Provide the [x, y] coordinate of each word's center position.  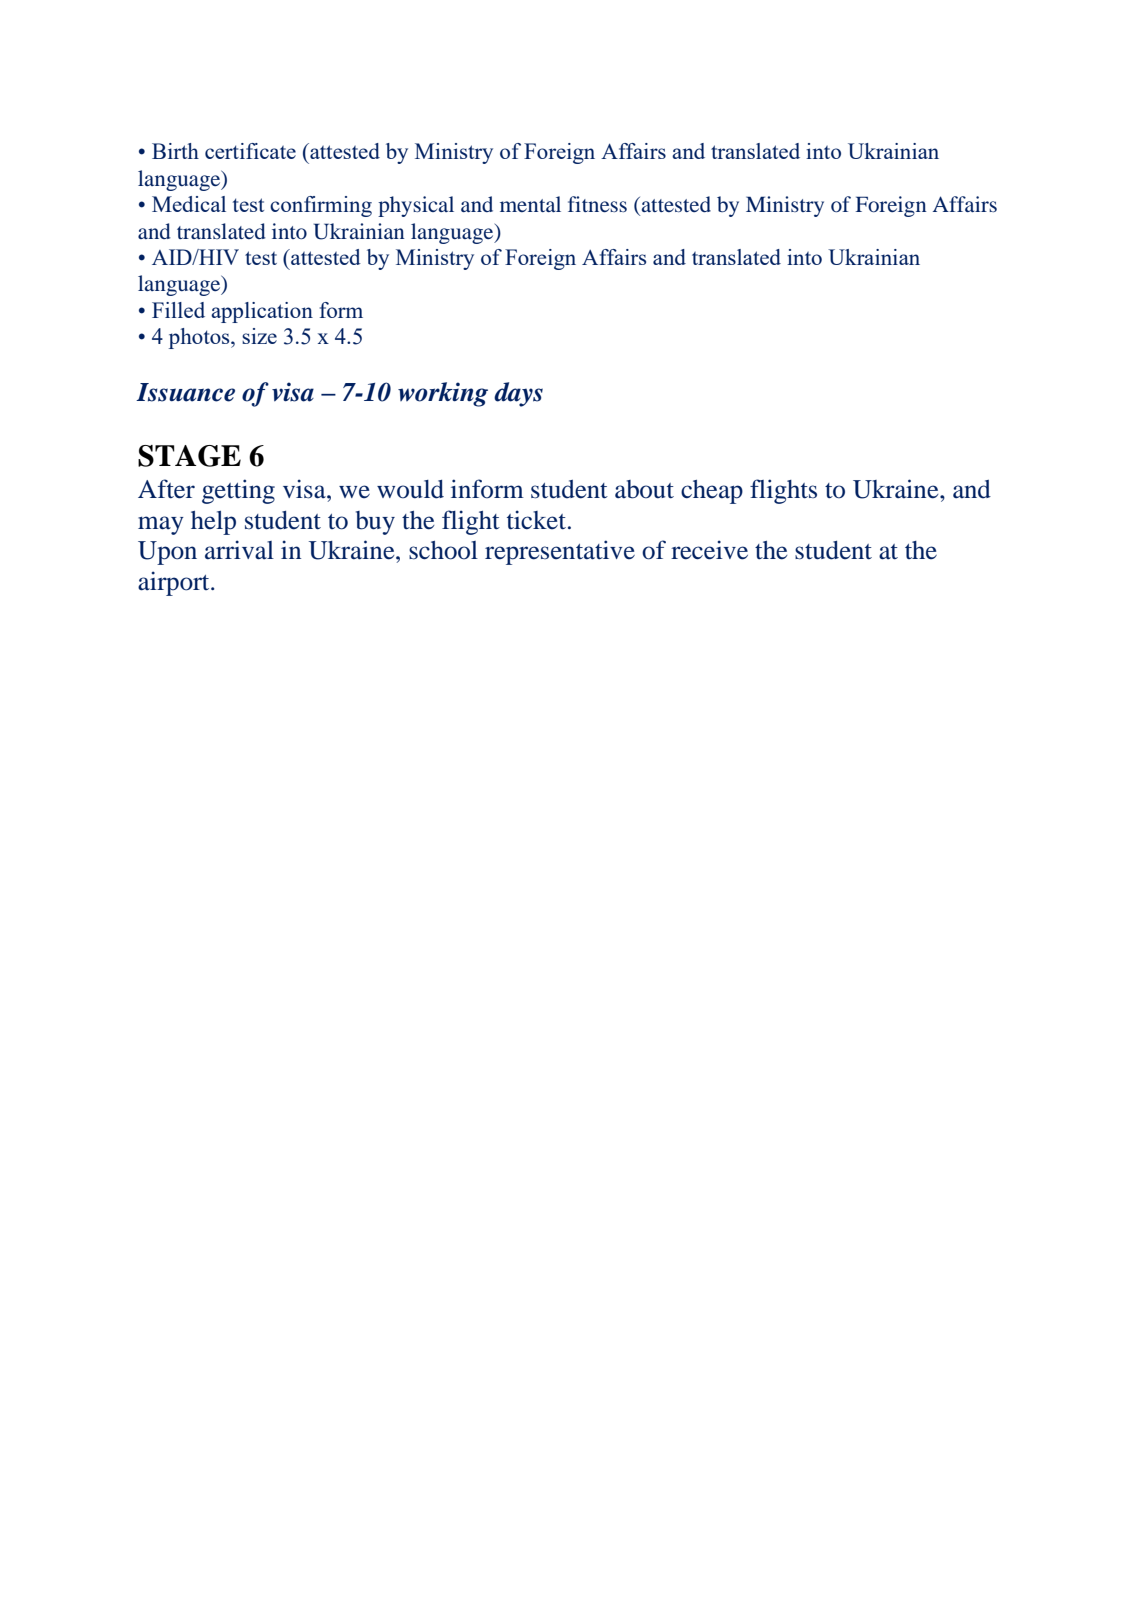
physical [416, 206]
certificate [250, 151]
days [518, 394]
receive [709, 550]
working [443, 394]
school [443, 550]
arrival [239, 550]
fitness [597, 204]
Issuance [185, 392]
